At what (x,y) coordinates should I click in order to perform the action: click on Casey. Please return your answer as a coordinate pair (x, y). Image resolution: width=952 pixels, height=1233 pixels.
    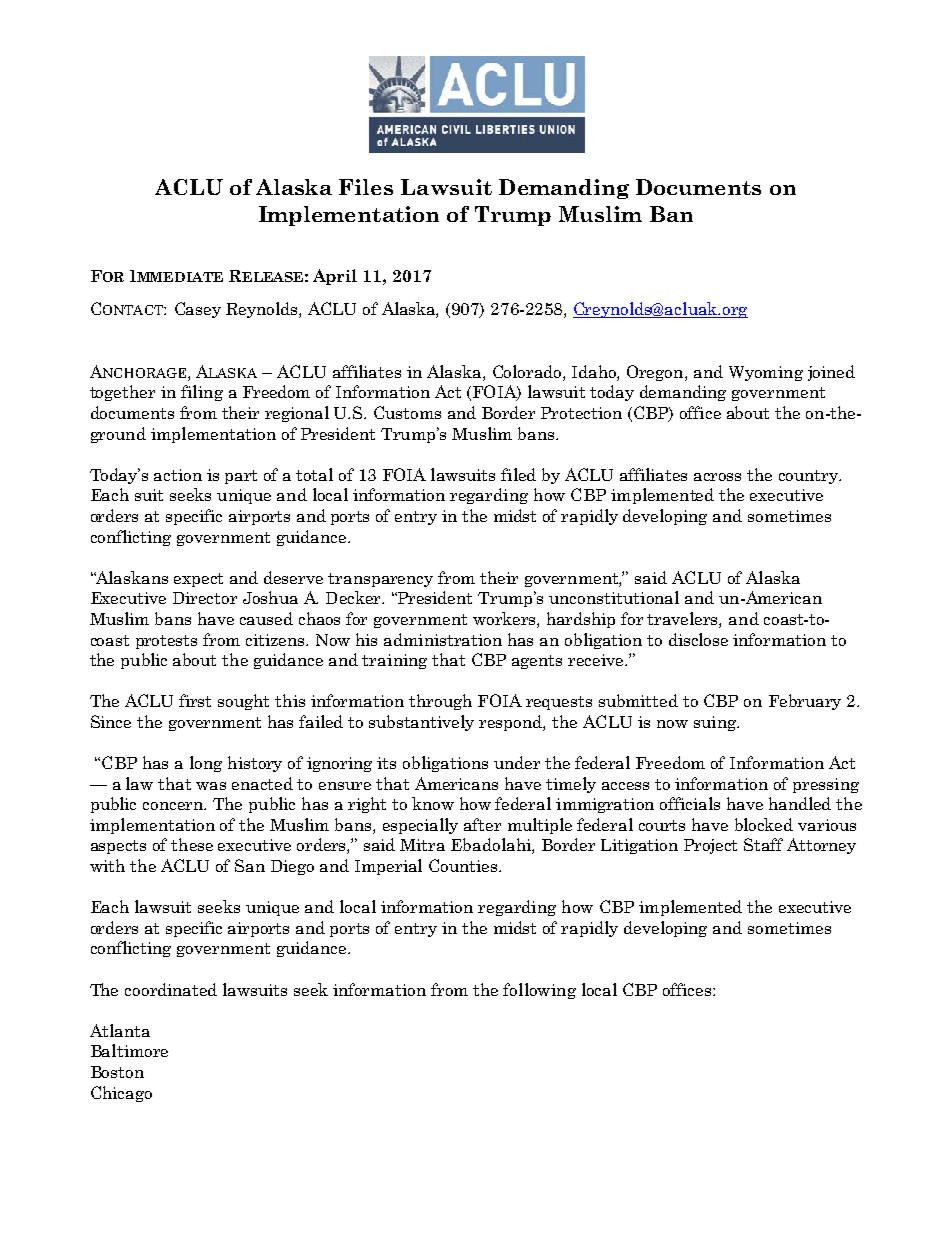
    Looking at the image, I should click on (198, 310).
